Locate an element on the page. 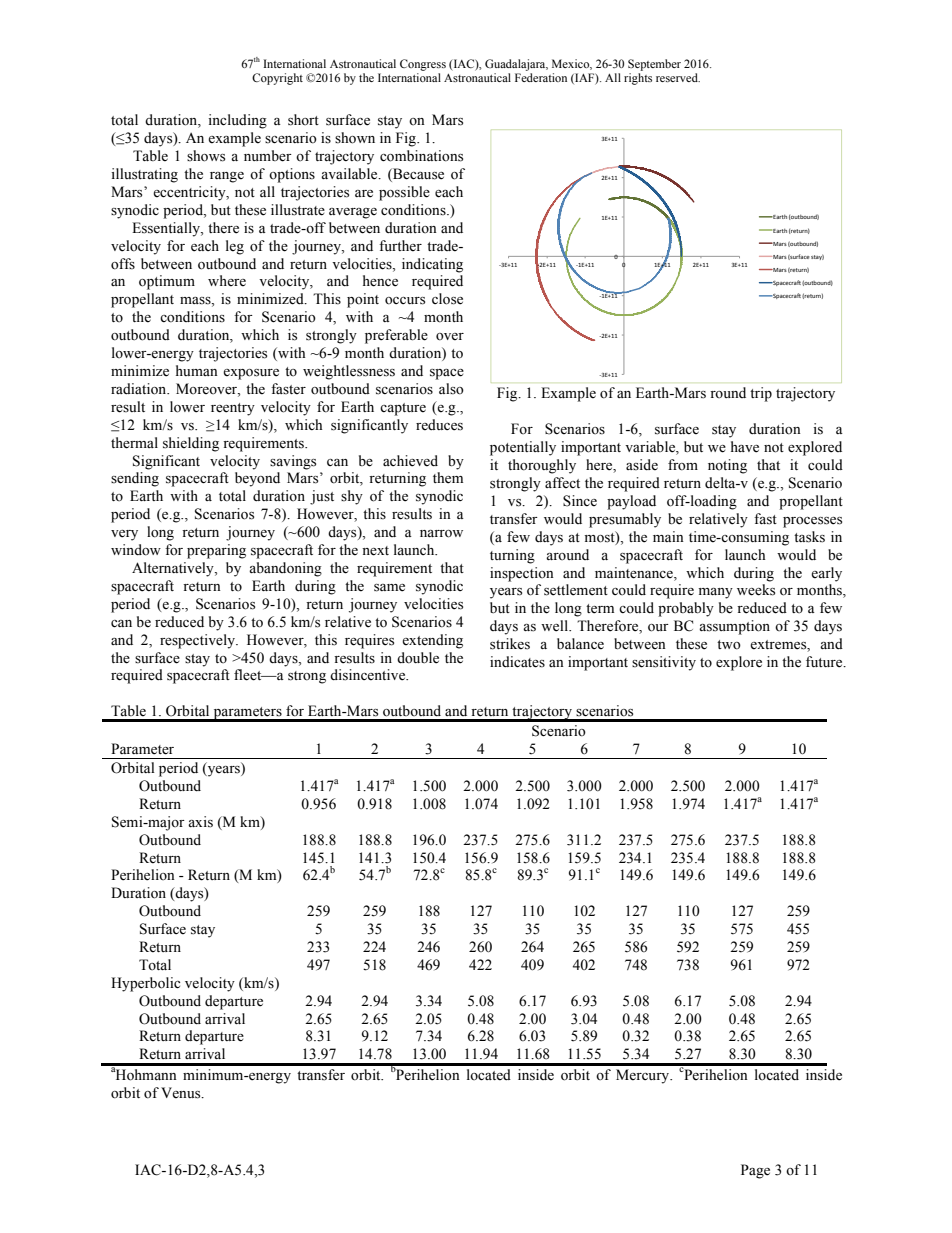 This page has width=952, height=1233. axis is located at coordinates (200, 822).
